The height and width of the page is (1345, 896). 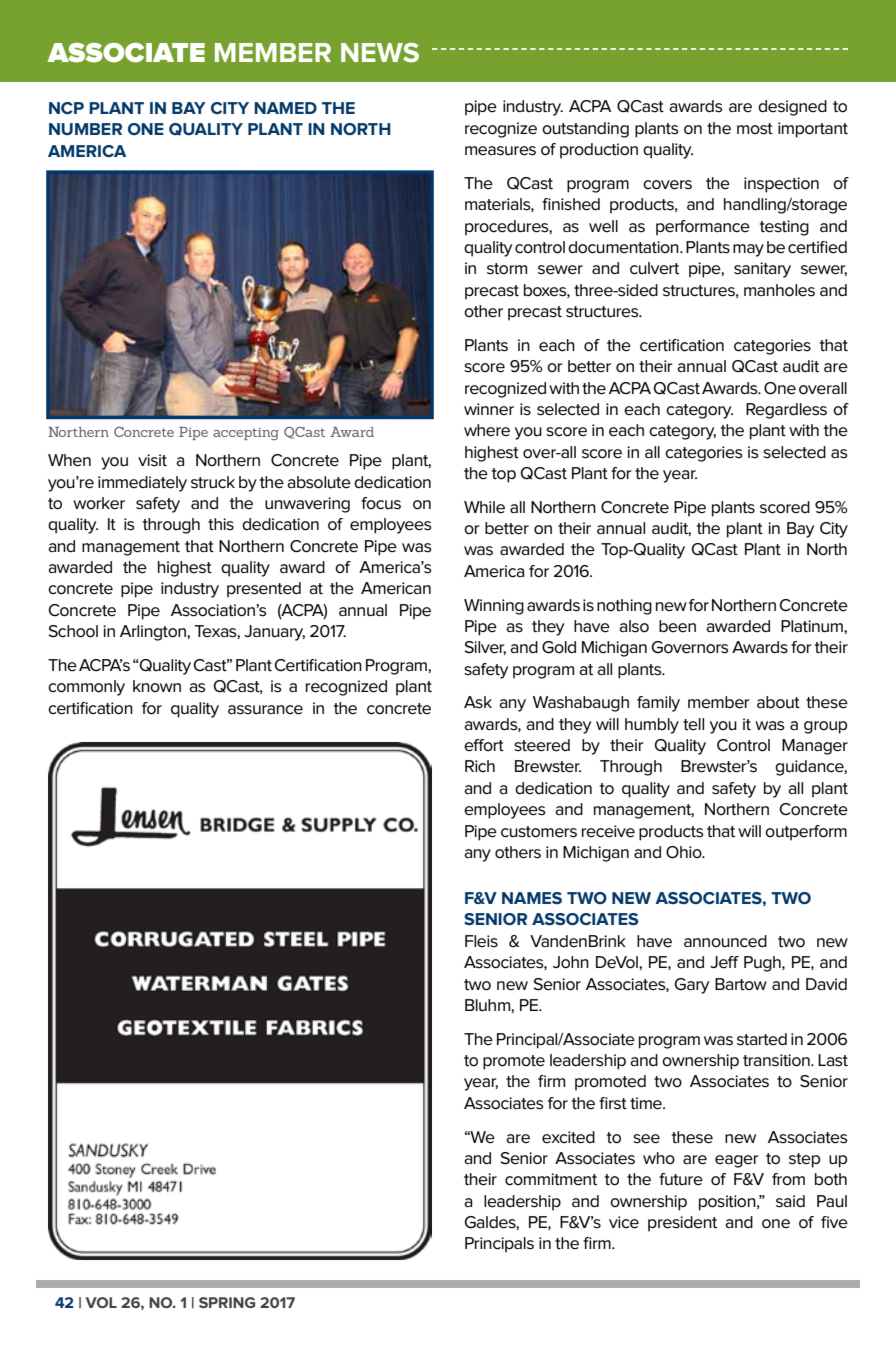 What do you see at coordinates (778, 702) in the page?
I see `about` at bounding box center [778, 702].
